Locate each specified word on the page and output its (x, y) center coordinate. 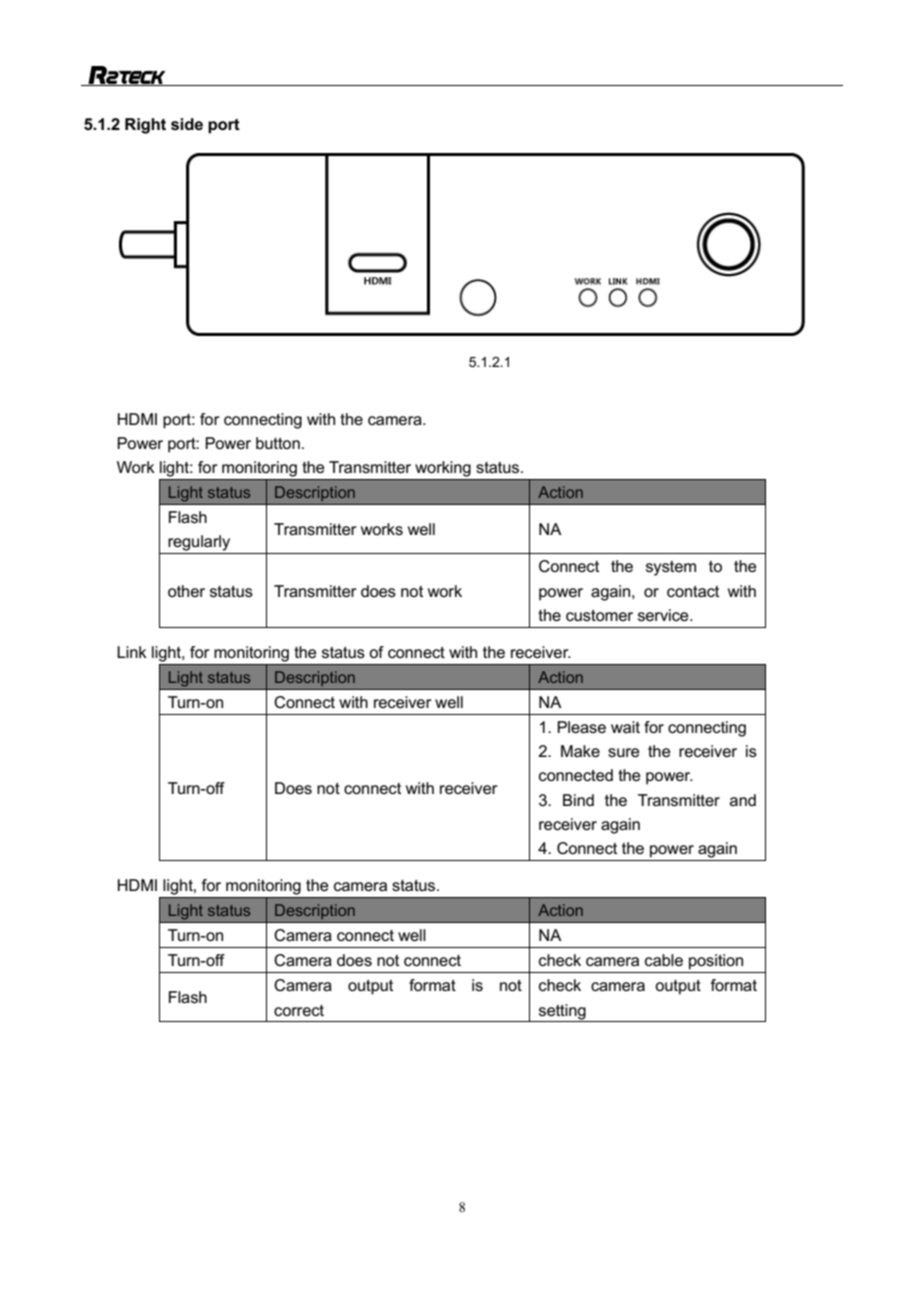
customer (599, 615)
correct (299, 1010)
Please (581, 727)
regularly (199, 543)
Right (145, 126)
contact (693, 591)
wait (625, 727)
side (187, 124)
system (671, 568)
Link (132, 652)
